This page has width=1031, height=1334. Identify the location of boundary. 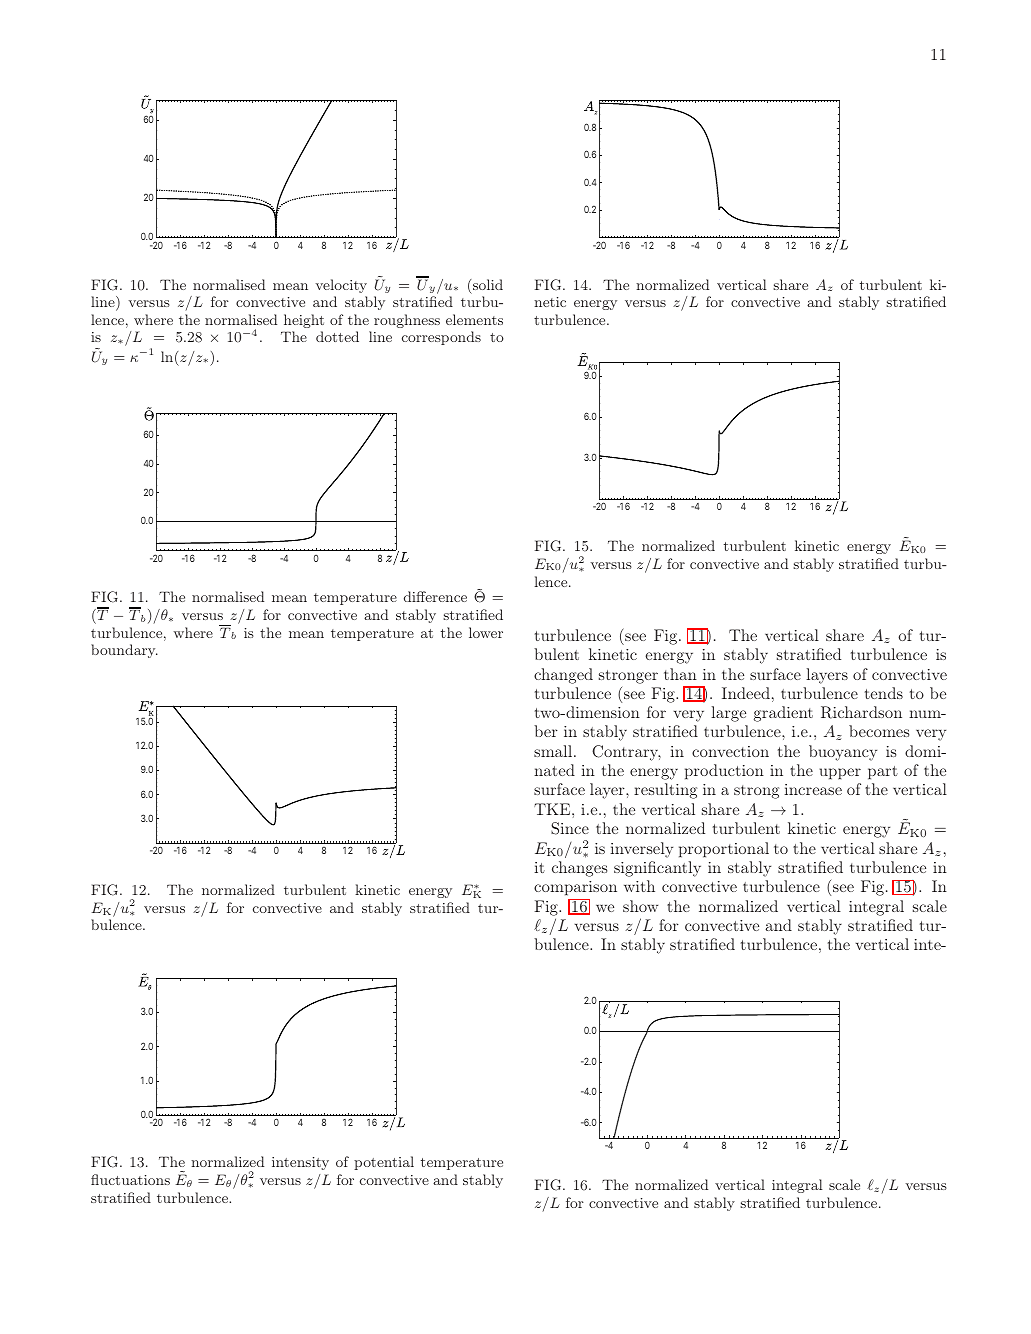
(124, 651).
